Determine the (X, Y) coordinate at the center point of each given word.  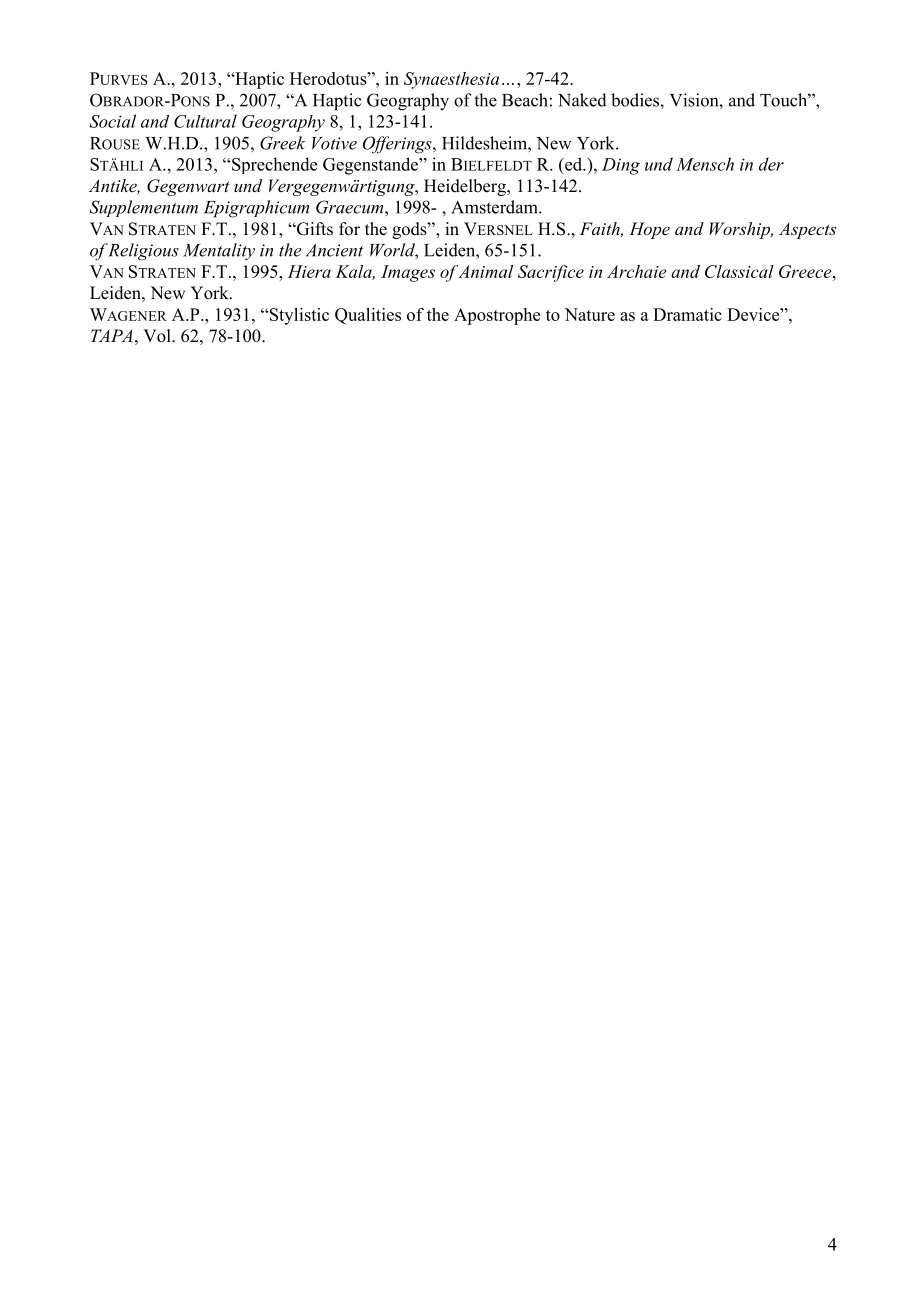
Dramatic (687, 314)
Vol (158, 336)
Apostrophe (497, 316)
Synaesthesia (451, 80)
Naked (582, 100)
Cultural (205, 121)
